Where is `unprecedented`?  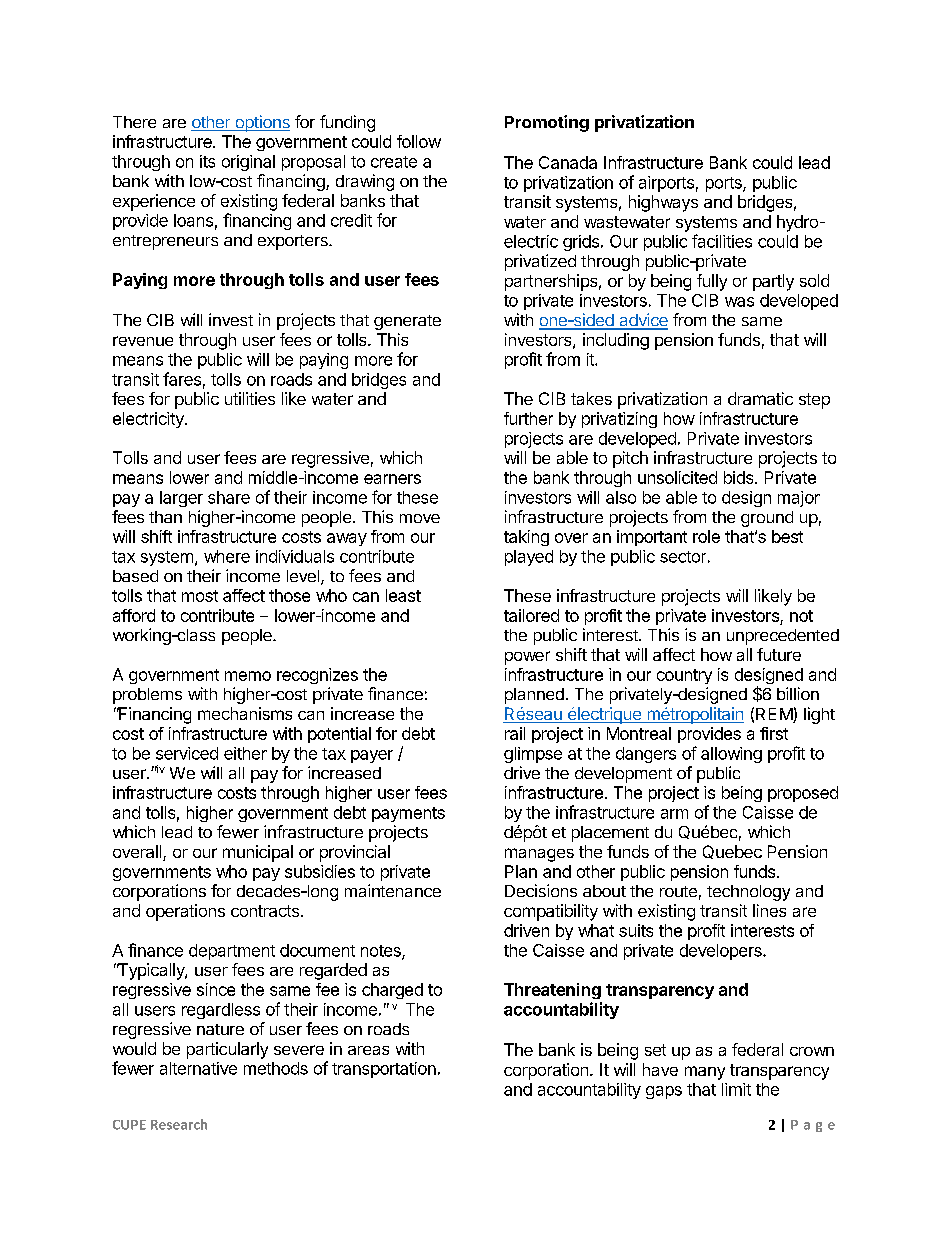
unprecedented is located at coordinates (783, 637).
